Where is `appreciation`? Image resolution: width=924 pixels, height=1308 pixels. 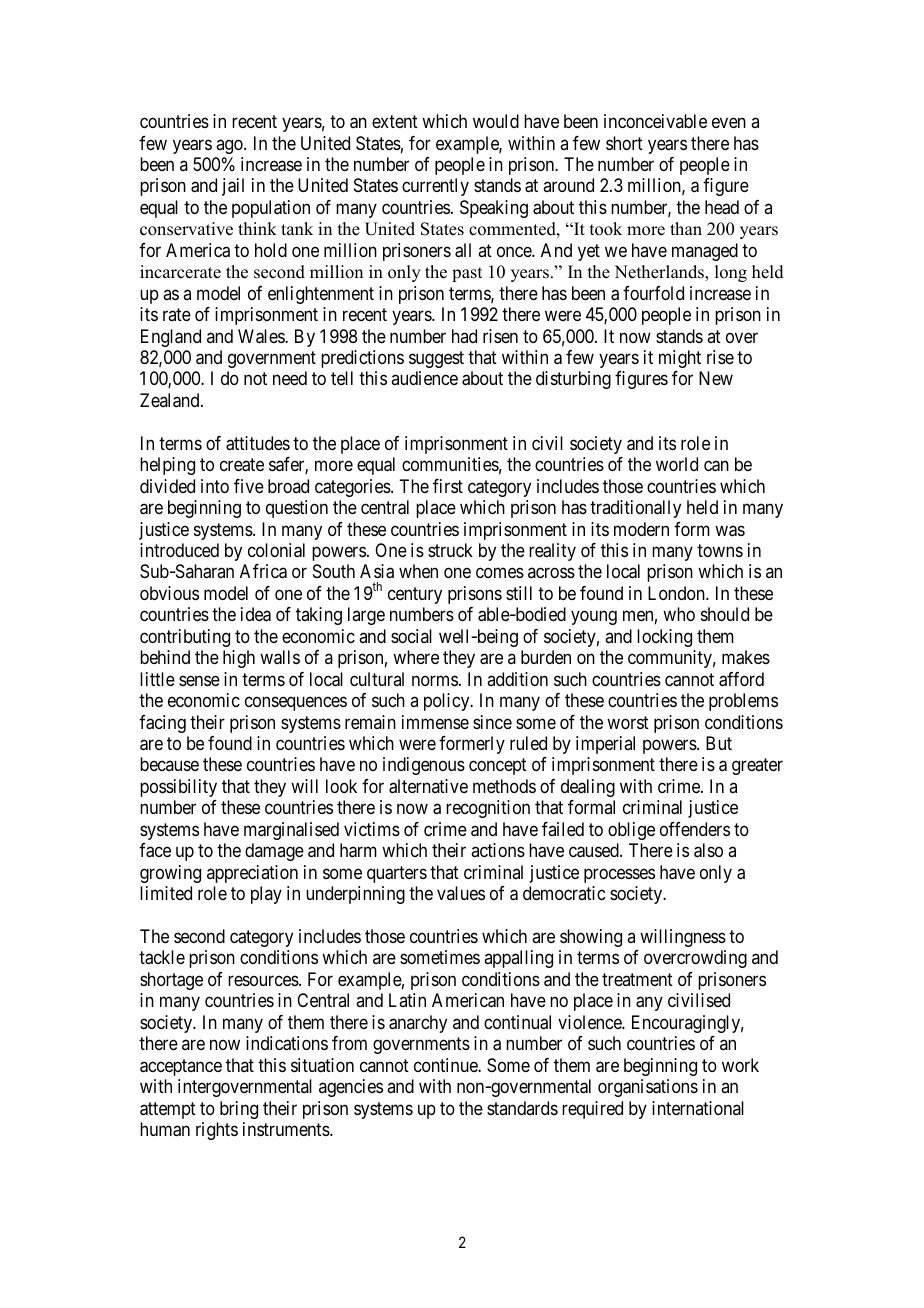 appreciation is located at coordinates (252, 874).
